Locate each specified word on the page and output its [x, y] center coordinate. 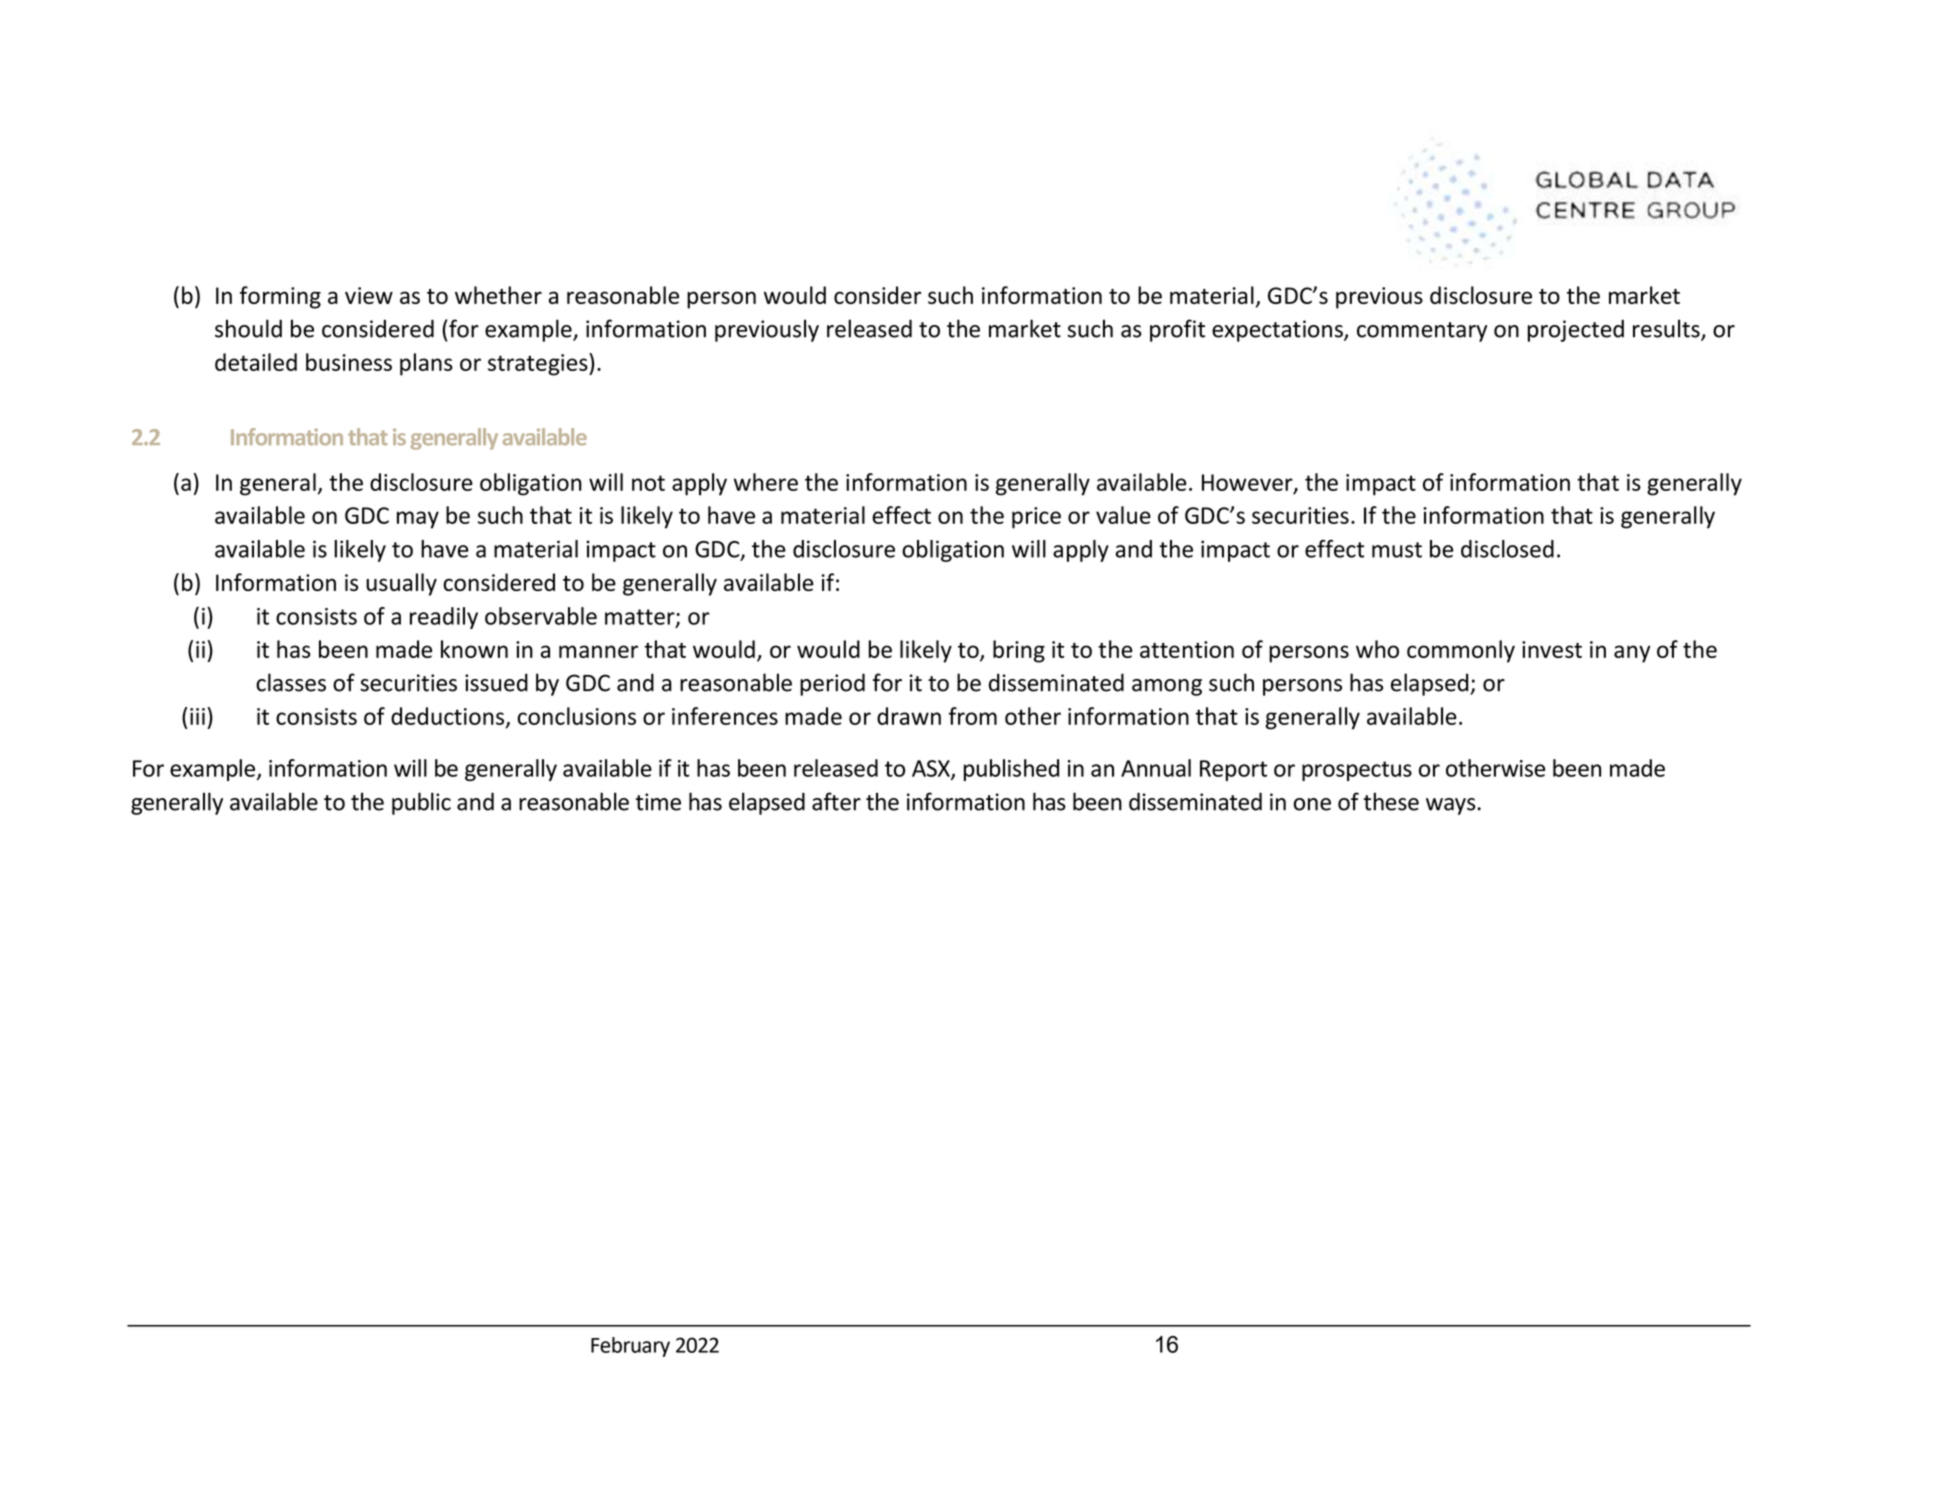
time [658, 802]
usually [401, 584]
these [1391, 801]
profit [1177, 330]
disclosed [1507, 549]
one [1312, 804]
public [421, 803]
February [630, 1347]
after [836, 801]
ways [1452, 806]
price [1036, 518]
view [369, 295]
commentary [1422, 332]
